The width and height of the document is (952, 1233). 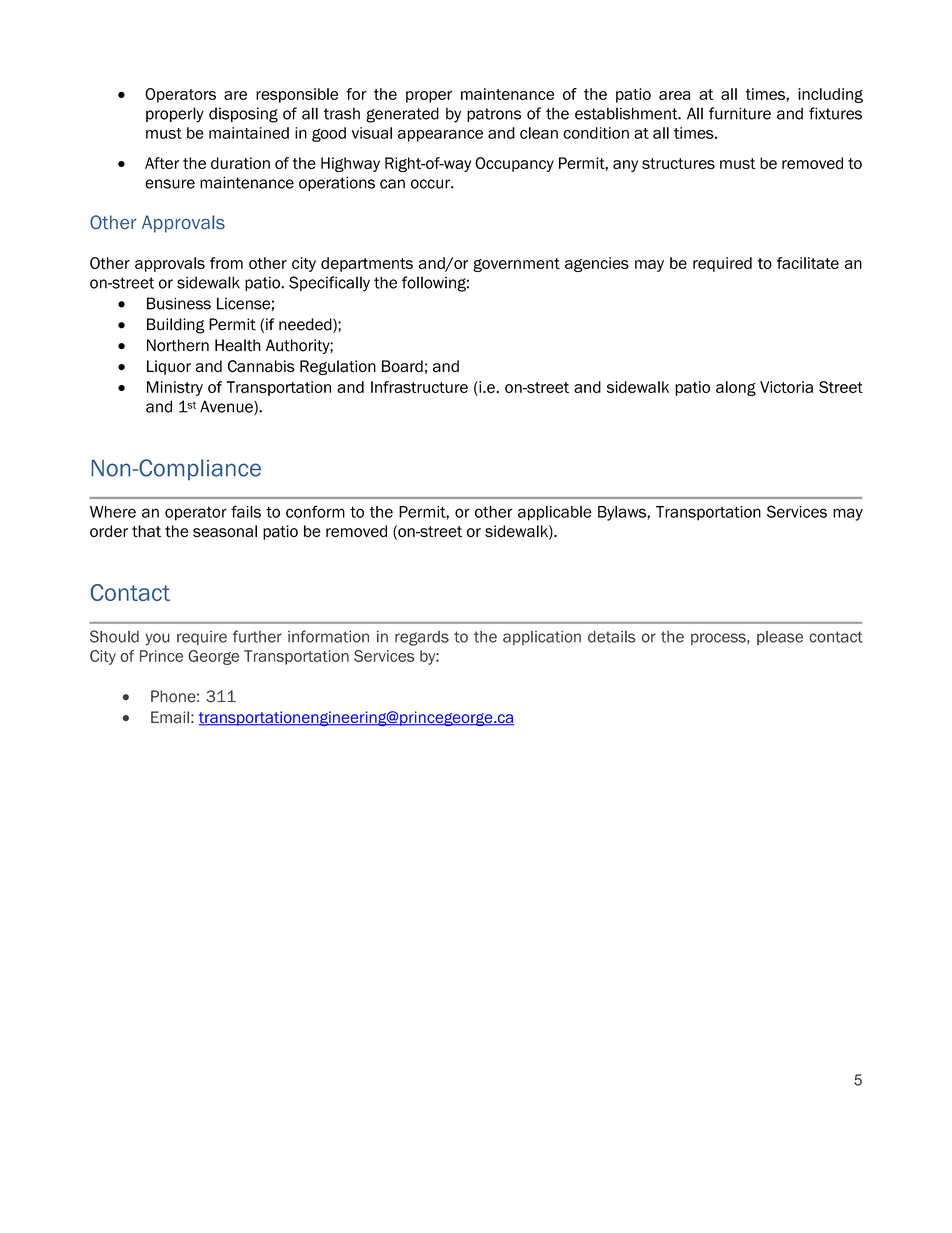 I want to click on disposing, so click(x=243, y=115).
